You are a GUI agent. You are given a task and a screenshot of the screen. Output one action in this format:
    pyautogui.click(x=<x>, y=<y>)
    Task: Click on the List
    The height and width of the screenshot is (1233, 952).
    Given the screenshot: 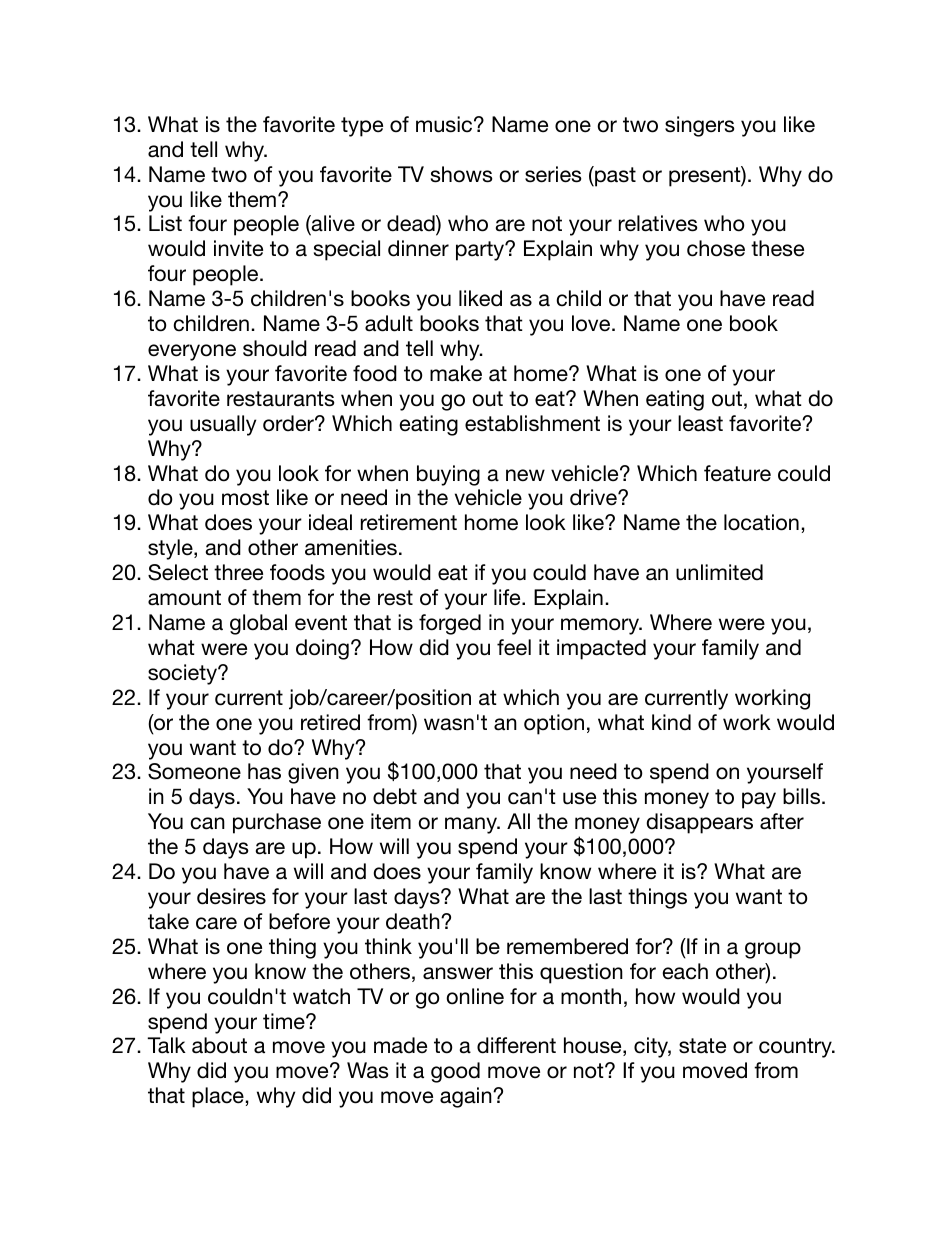 What is the action you would take?
    pyautogui.click(x=165, y=223)
